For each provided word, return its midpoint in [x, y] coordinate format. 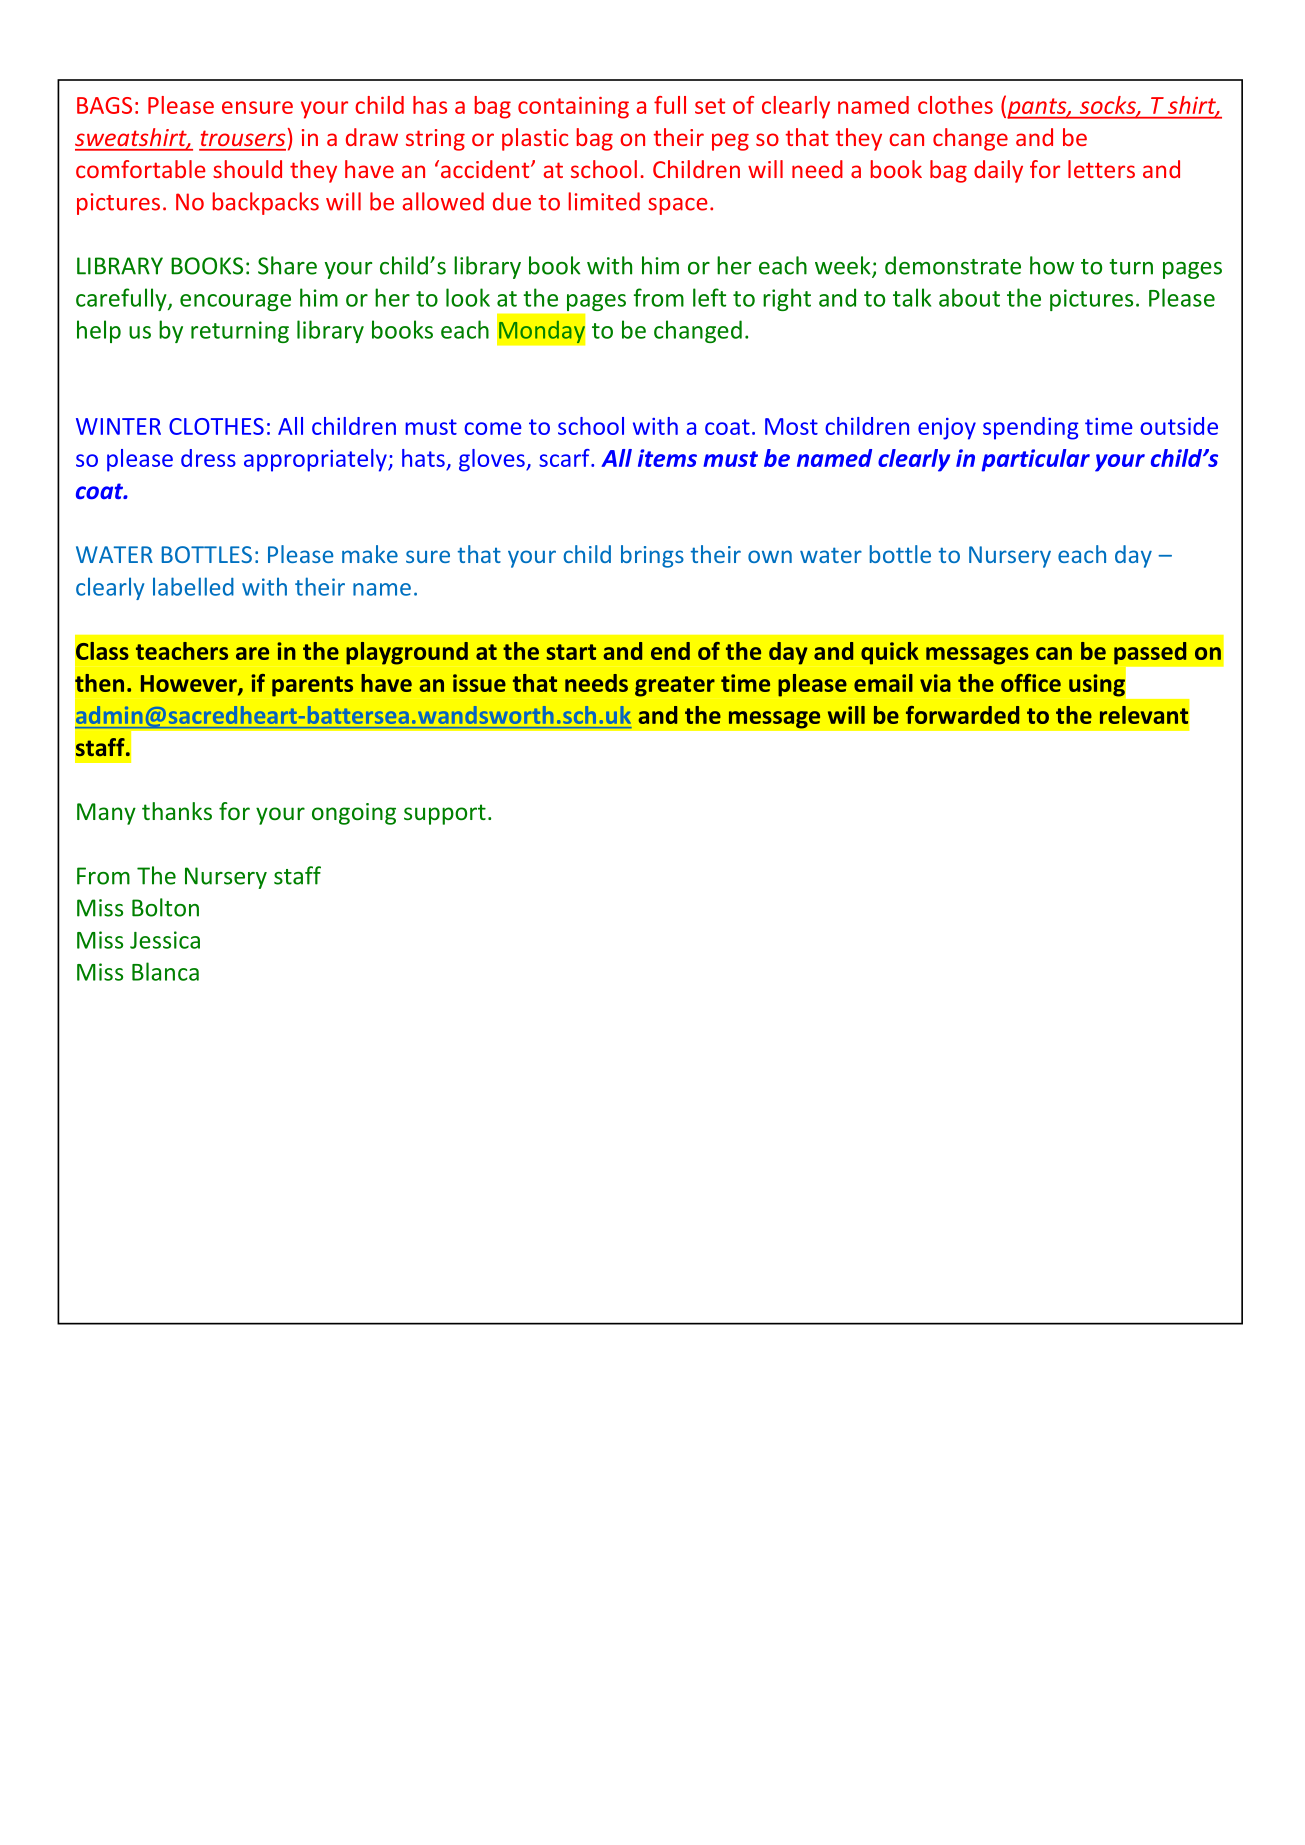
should [247, 169]
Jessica [165, 940]
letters [1101, 169]
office [1031, 683]
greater [675, 686]
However [190, 684]
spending [1031, 428]
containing [573, 108]
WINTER [118, 426]
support [445, 814]
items [667, 458]
